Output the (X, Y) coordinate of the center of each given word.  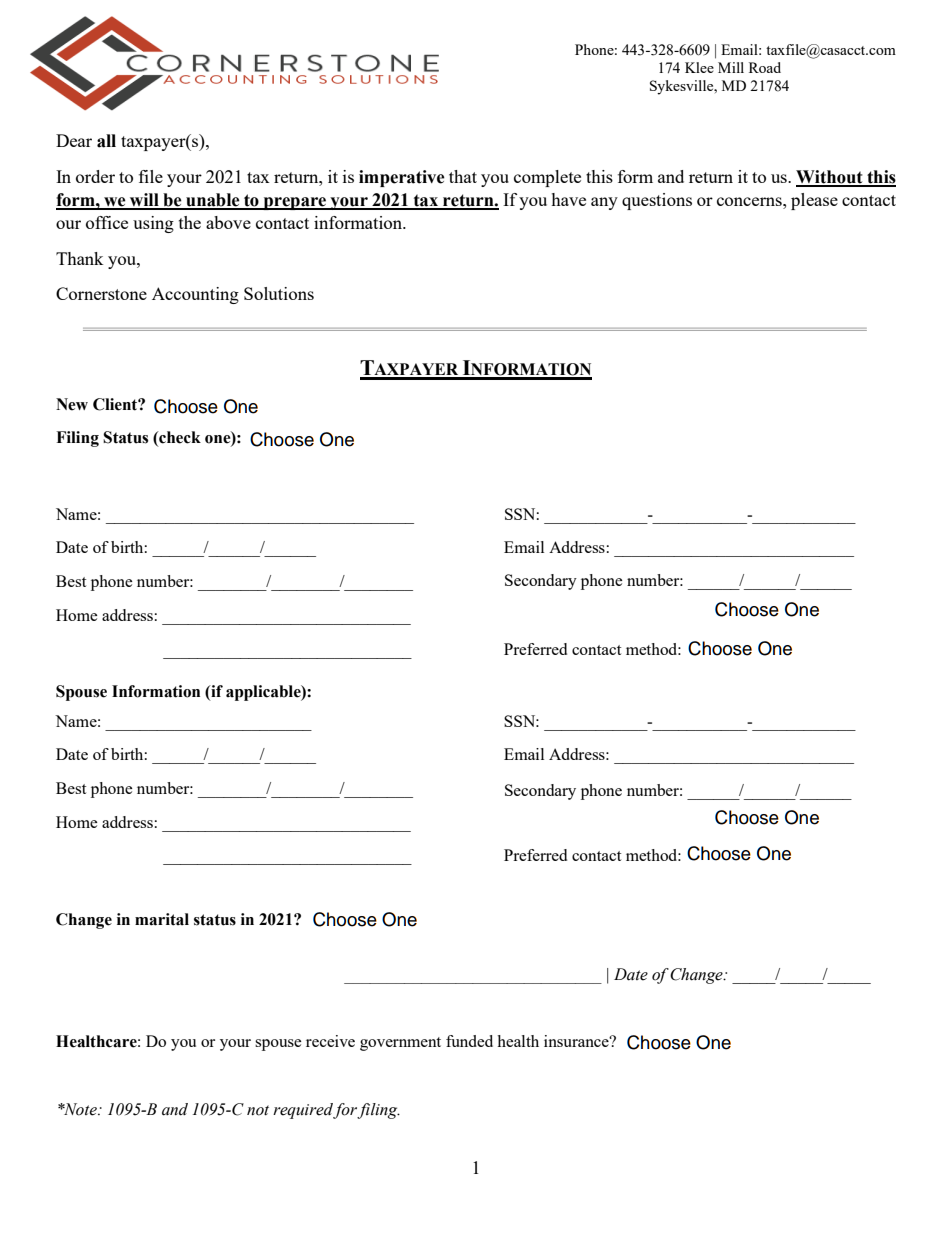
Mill (731, 67)
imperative (402, 178)
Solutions (279, 293)
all (106, 141)
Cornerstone (101, 293)
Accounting (195, 295)
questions (657, 201)
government (400, 1044)
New (72, 404)
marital (162, 919)
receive (330, 1041)
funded (469, 1041)
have (568, 199)
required (303, 1111)
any (604, 203)
